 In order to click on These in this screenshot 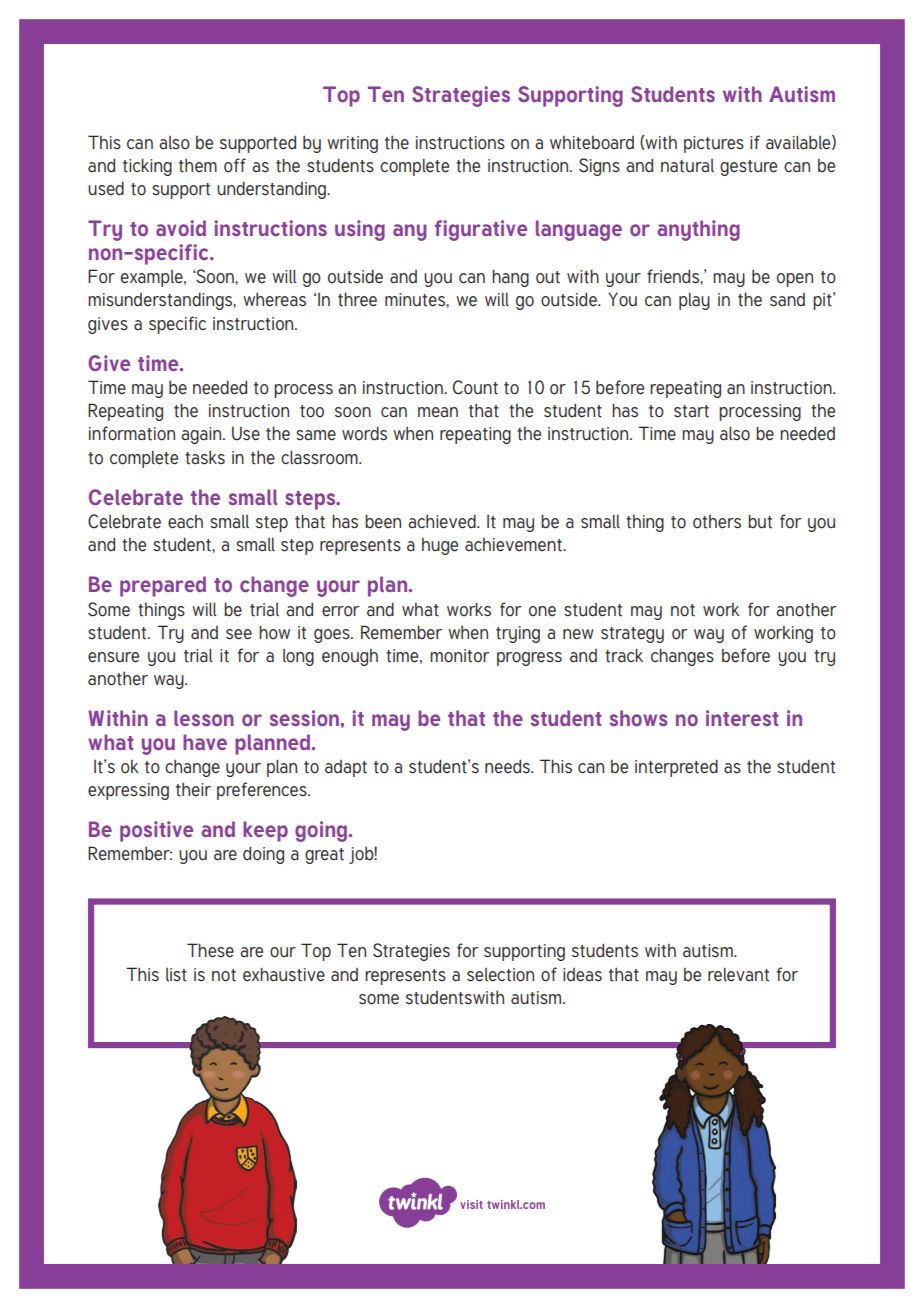, I will do `click(210, 950)`.
